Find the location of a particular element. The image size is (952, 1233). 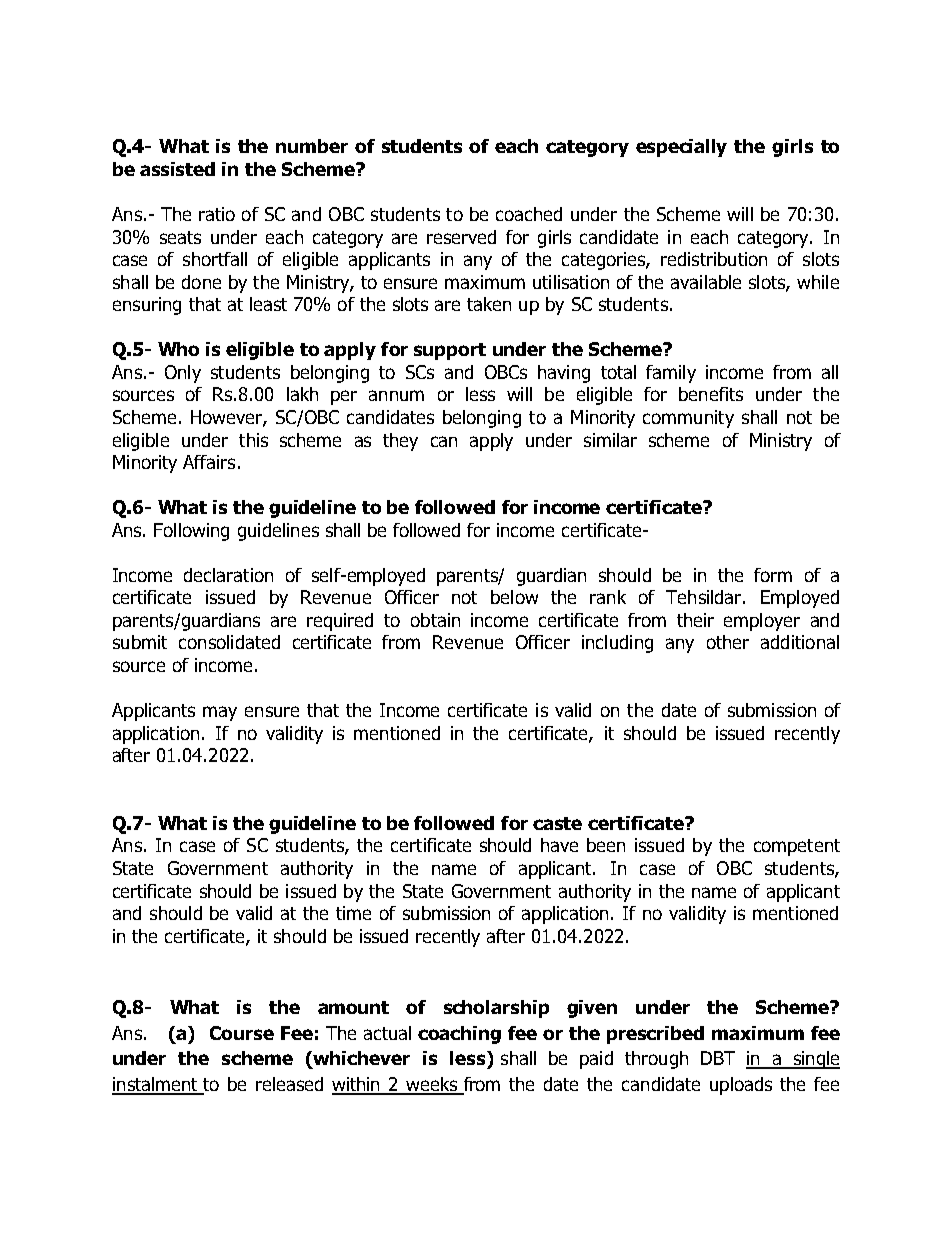

obtain is located at coordinates (435, 620).
